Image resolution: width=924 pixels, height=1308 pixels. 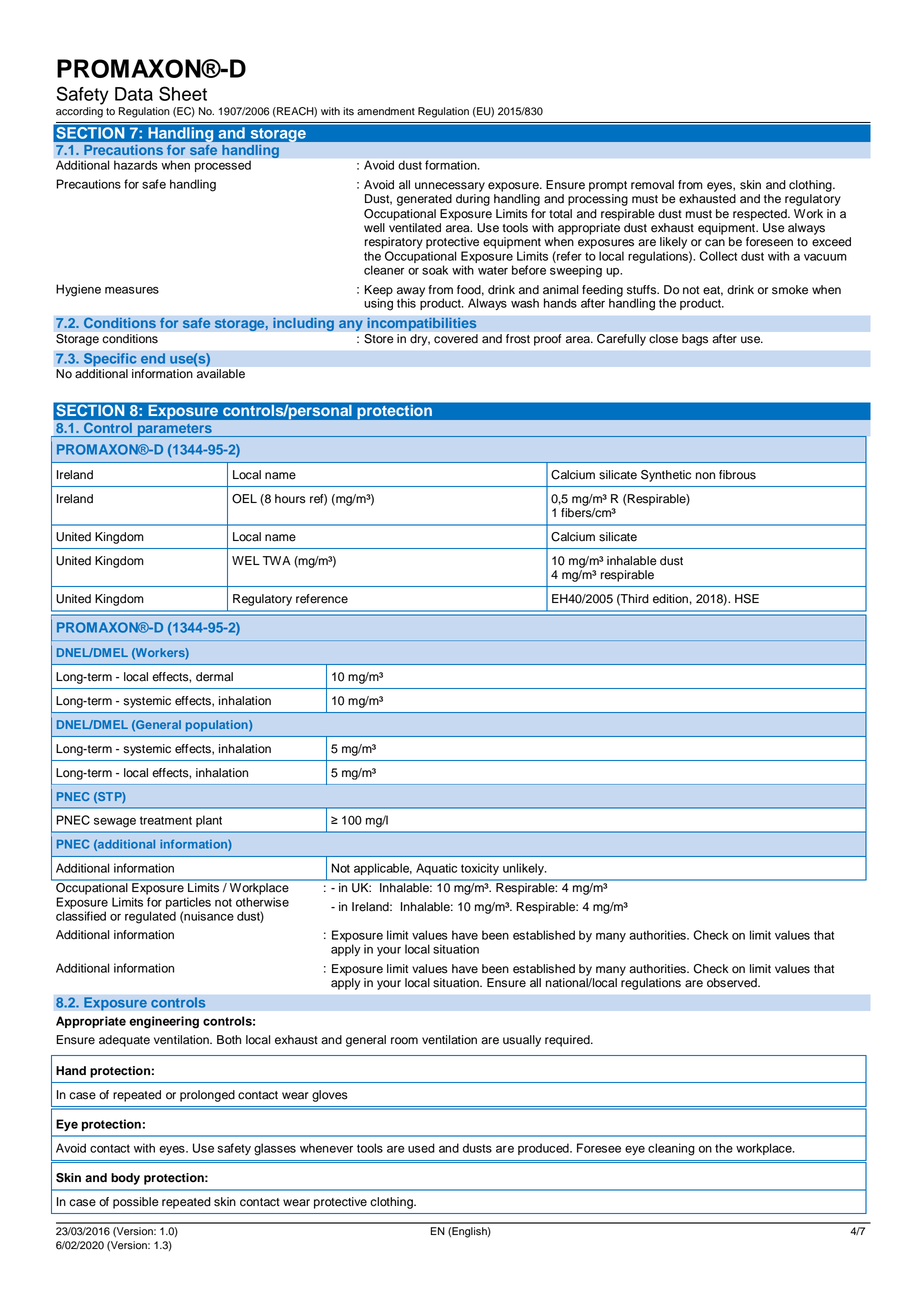 I want to click on available, so click(x=221, y=374).
